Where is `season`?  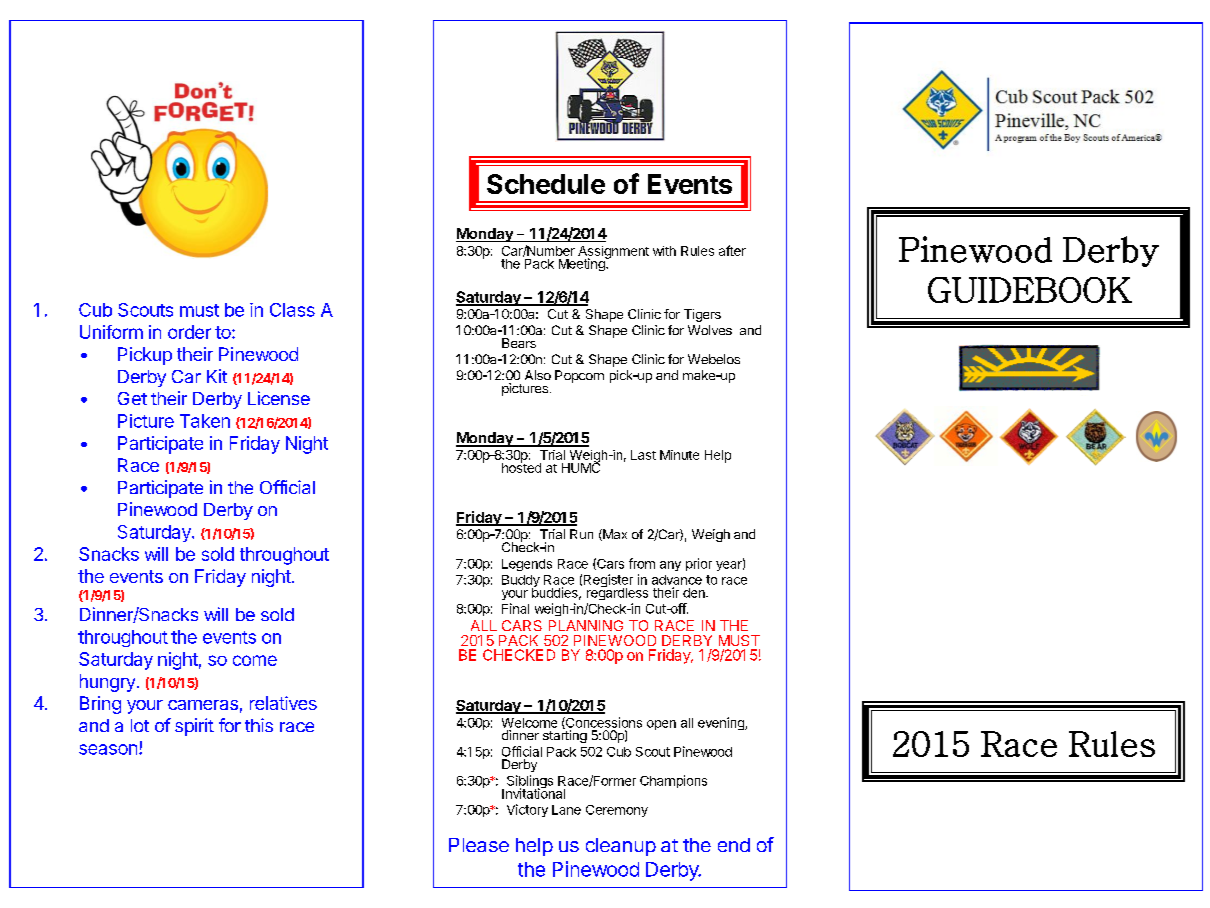 season is located at coordinates (108, 749).
